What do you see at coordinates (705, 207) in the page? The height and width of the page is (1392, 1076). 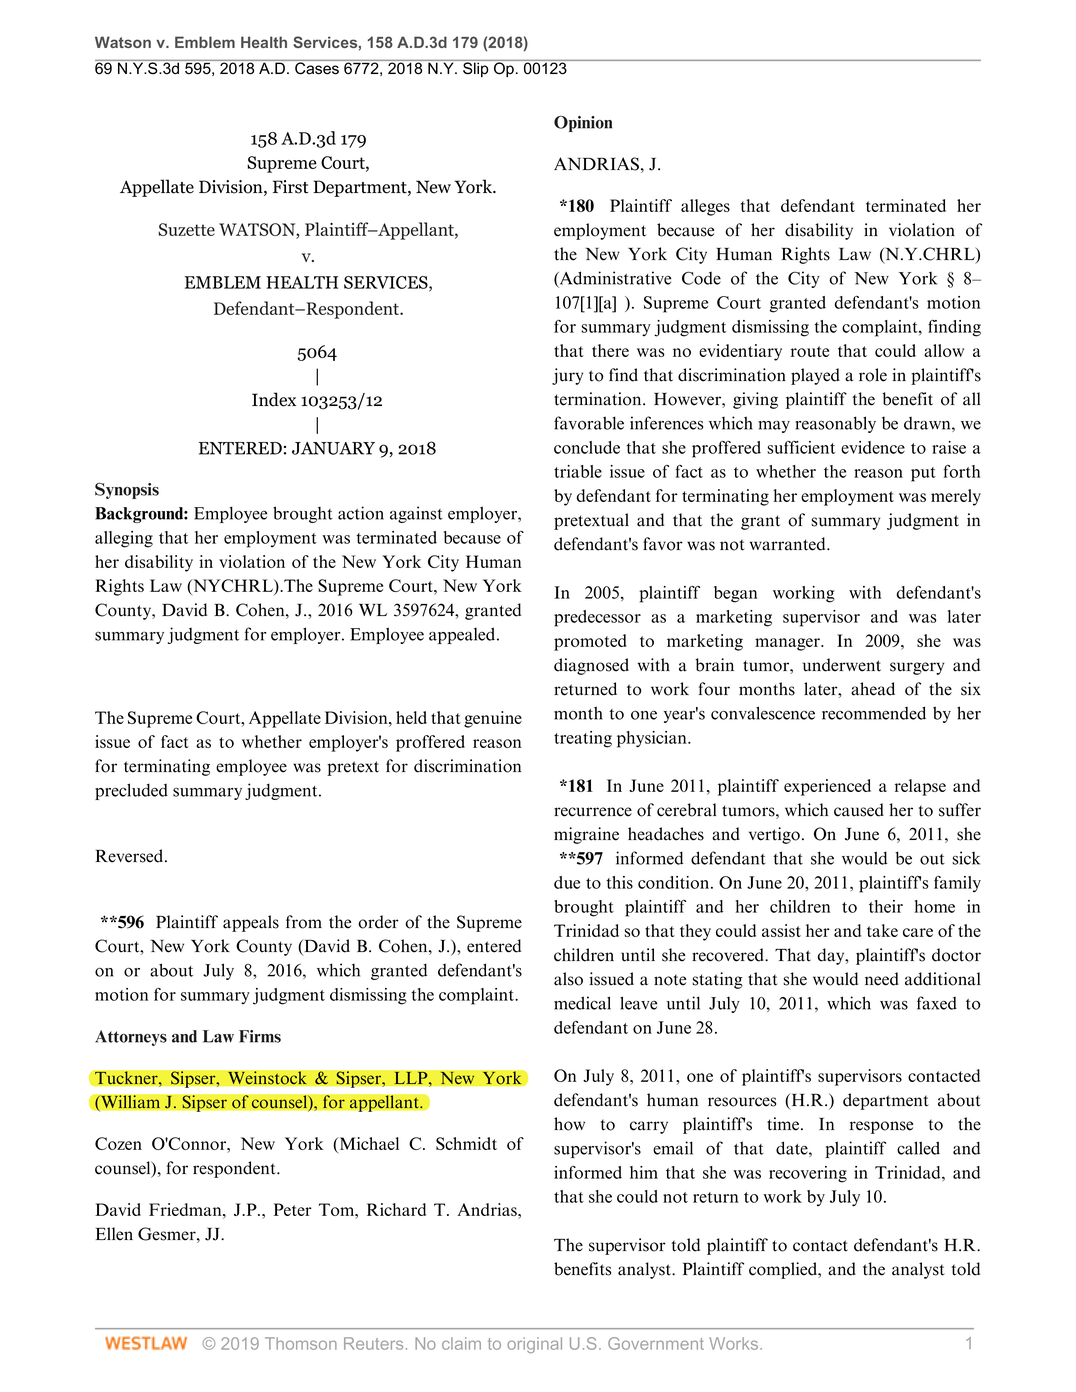 I see `alleges` at bounding box center [705, 207].
